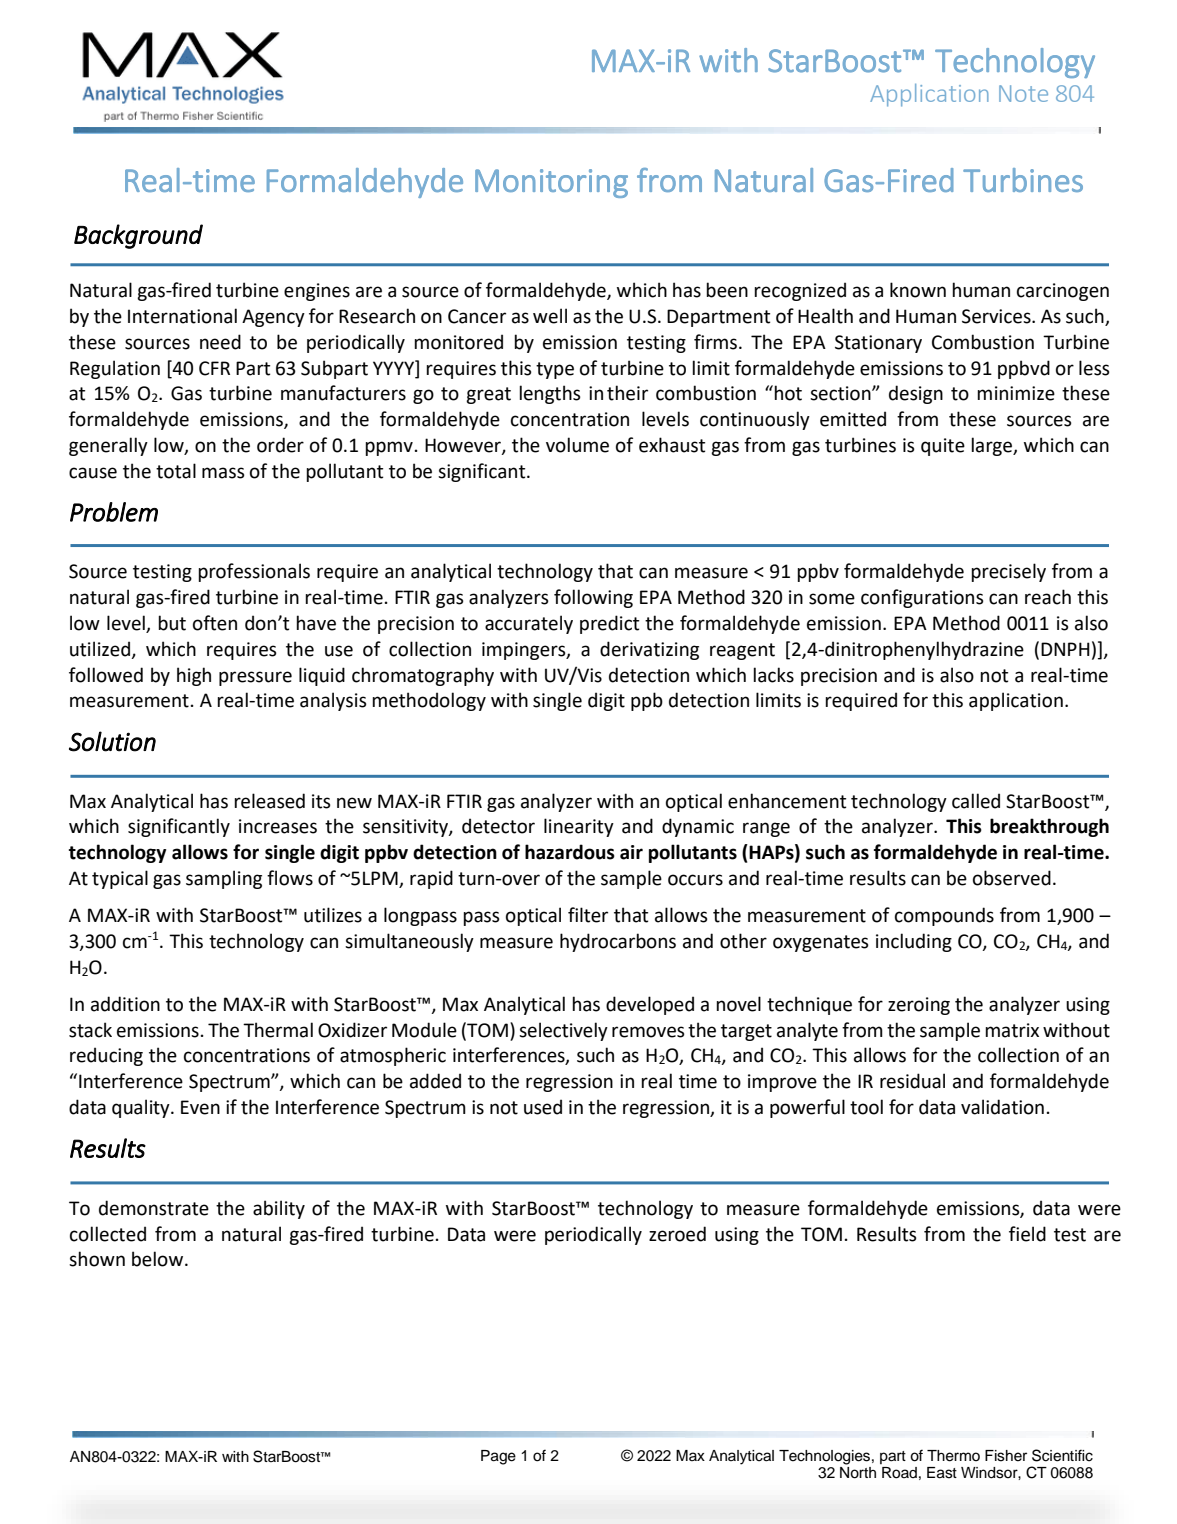  Describe the element at coordinates (1008, 572) in the document. I see `precisely` at that location.
